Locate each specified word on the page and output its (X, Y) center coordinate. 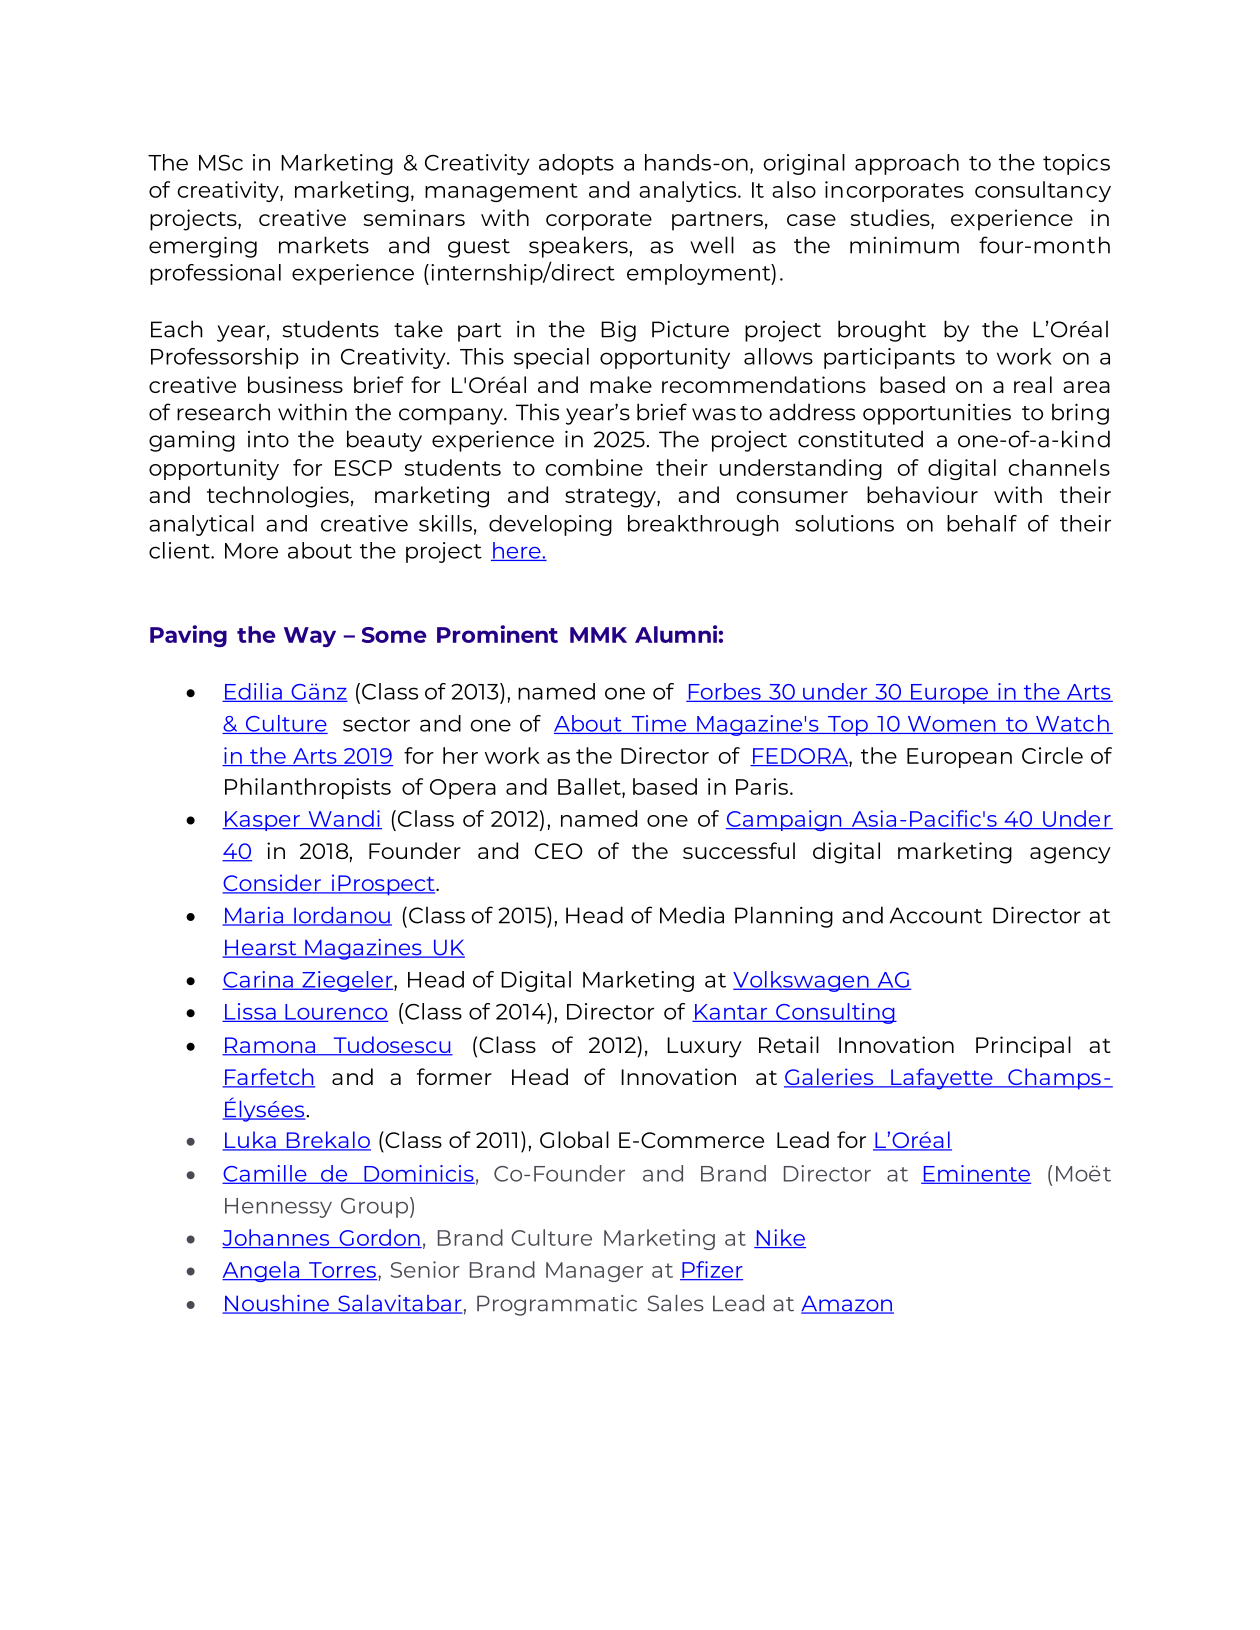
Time (659, 724)
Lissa (250, 1012)
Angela (261, 1271)
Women (951, 725)
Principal (1023, 1047)
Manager (594, 1272)
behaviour (922, 494)
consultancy (1043, 191)
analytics (689, 191)
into (268, 439)
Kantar (731, 1013)
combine (594, 467)
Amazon (847, 1304)
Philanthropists (308, 788)
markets (324, 245)
